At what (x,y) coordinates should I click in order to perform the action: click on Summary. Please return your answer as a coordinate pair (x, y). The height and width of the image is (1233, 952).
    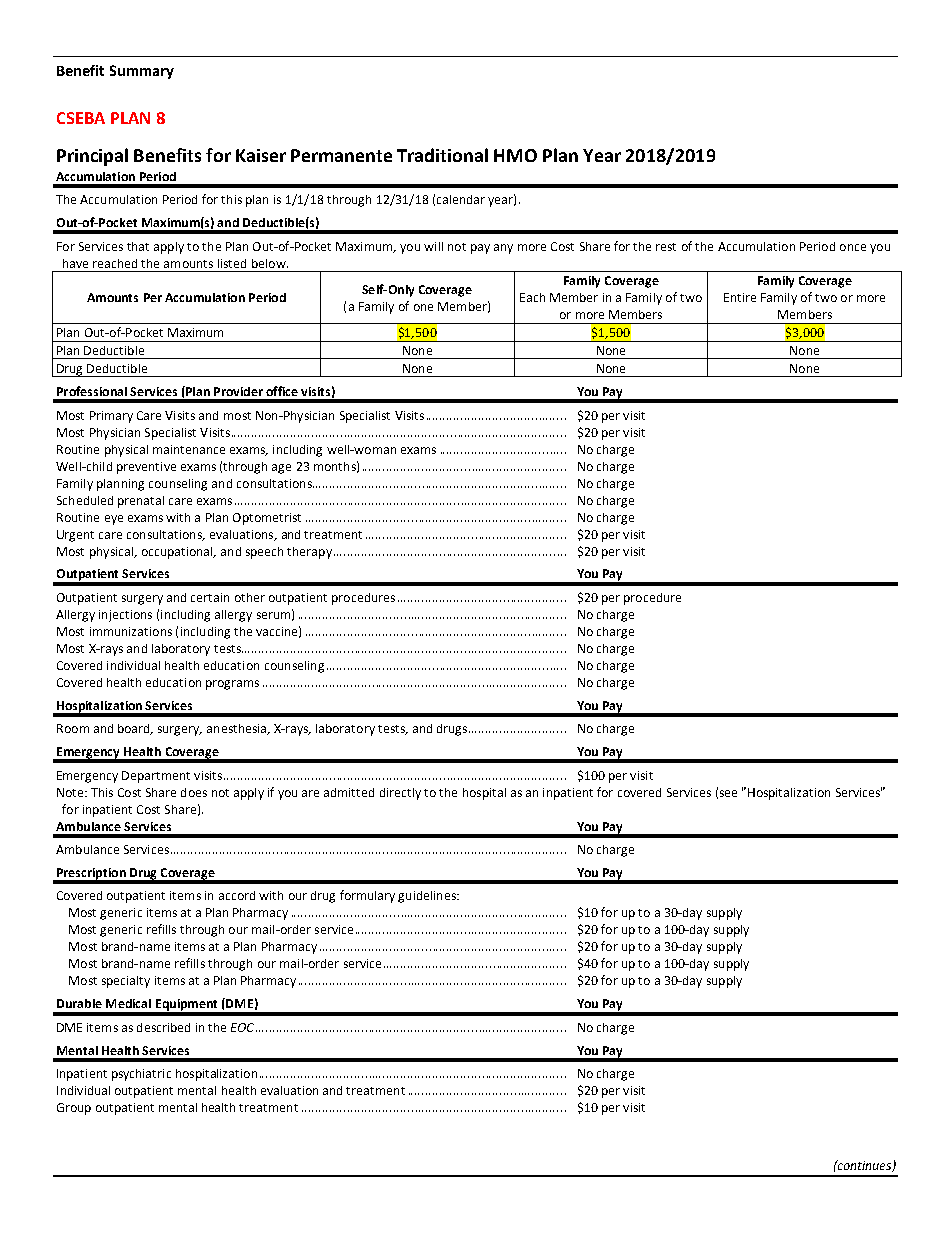
    Looking at the image, I should click on (142, 72).
